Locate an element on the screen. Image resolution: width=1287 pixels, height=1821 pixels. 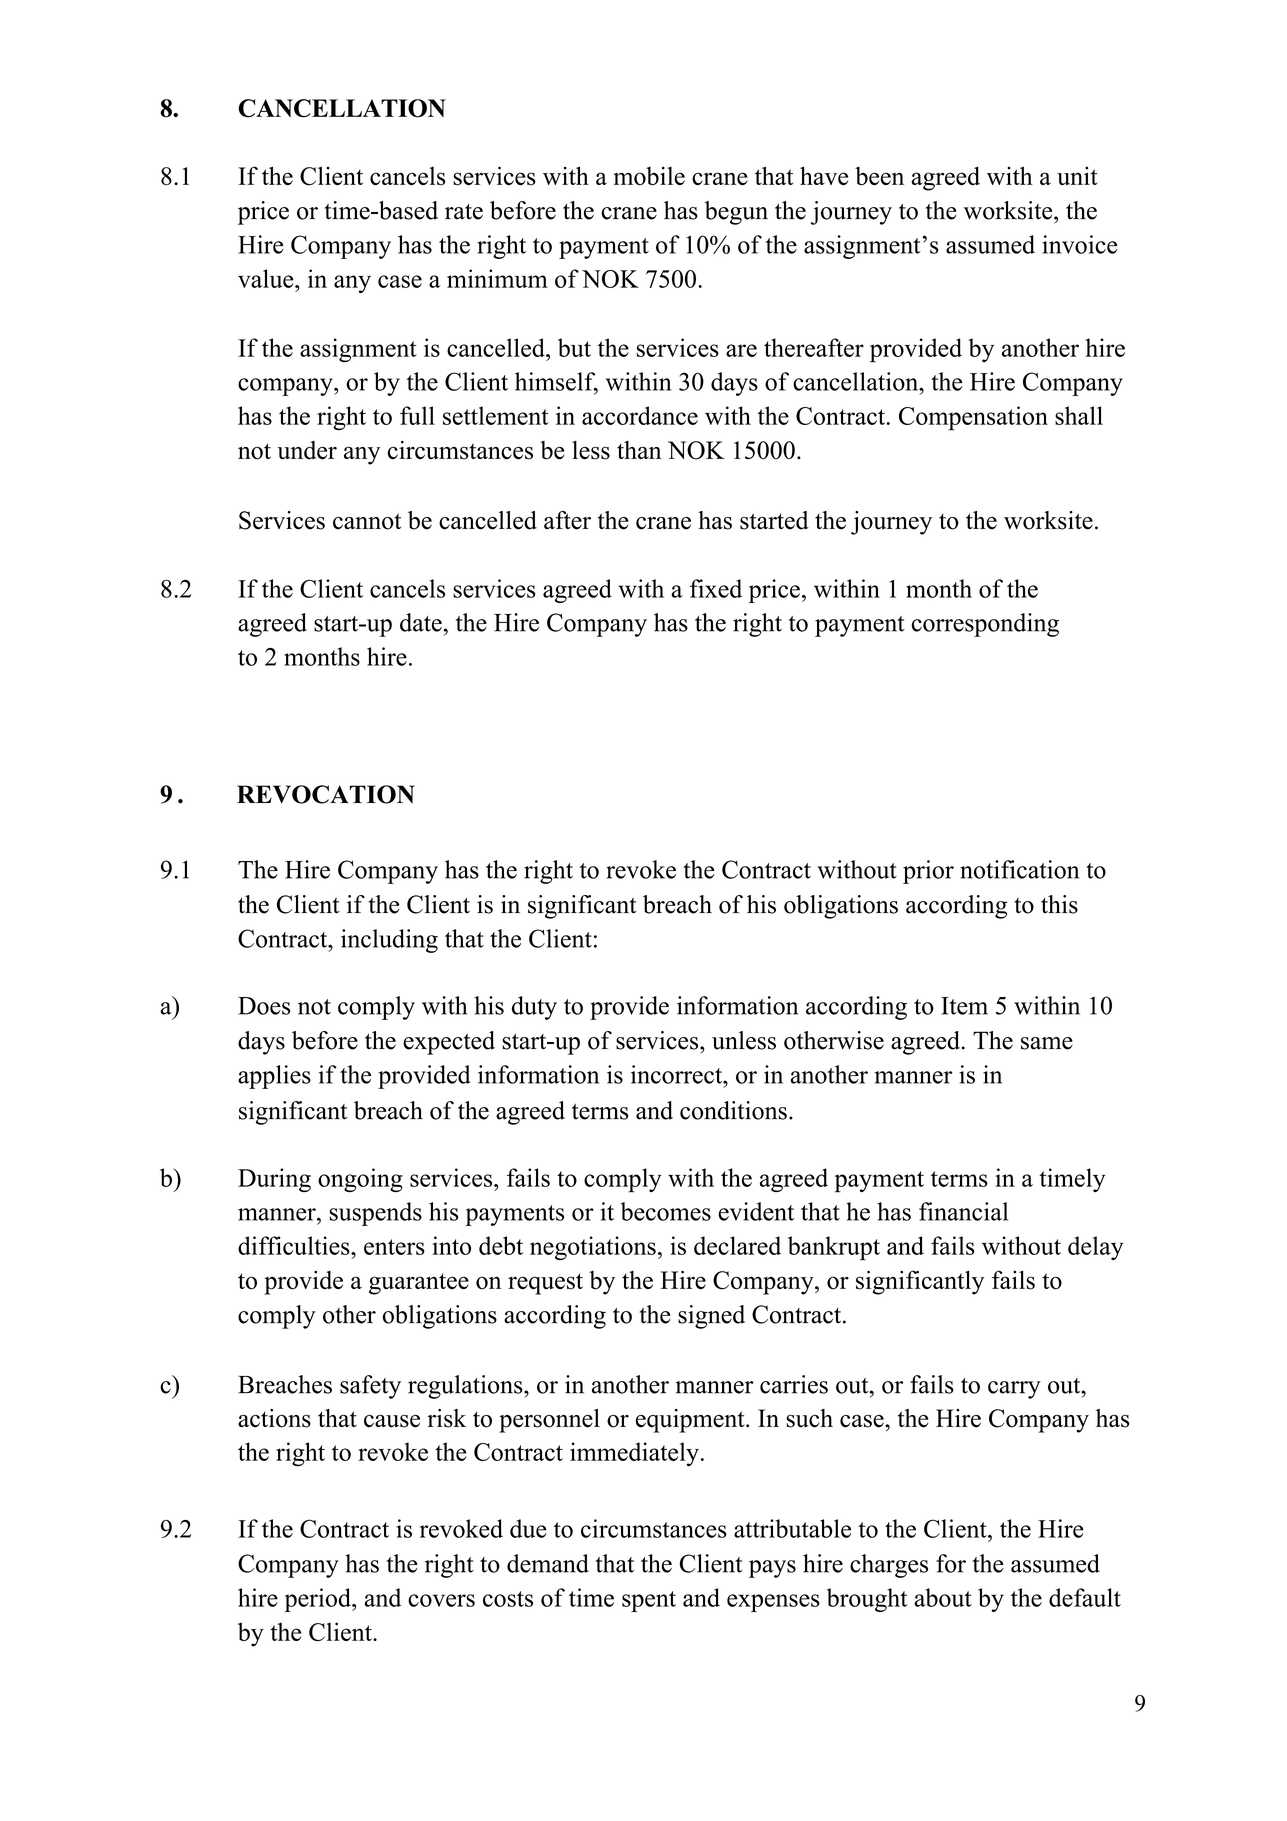
period is located at coordinates (318, 1600).
